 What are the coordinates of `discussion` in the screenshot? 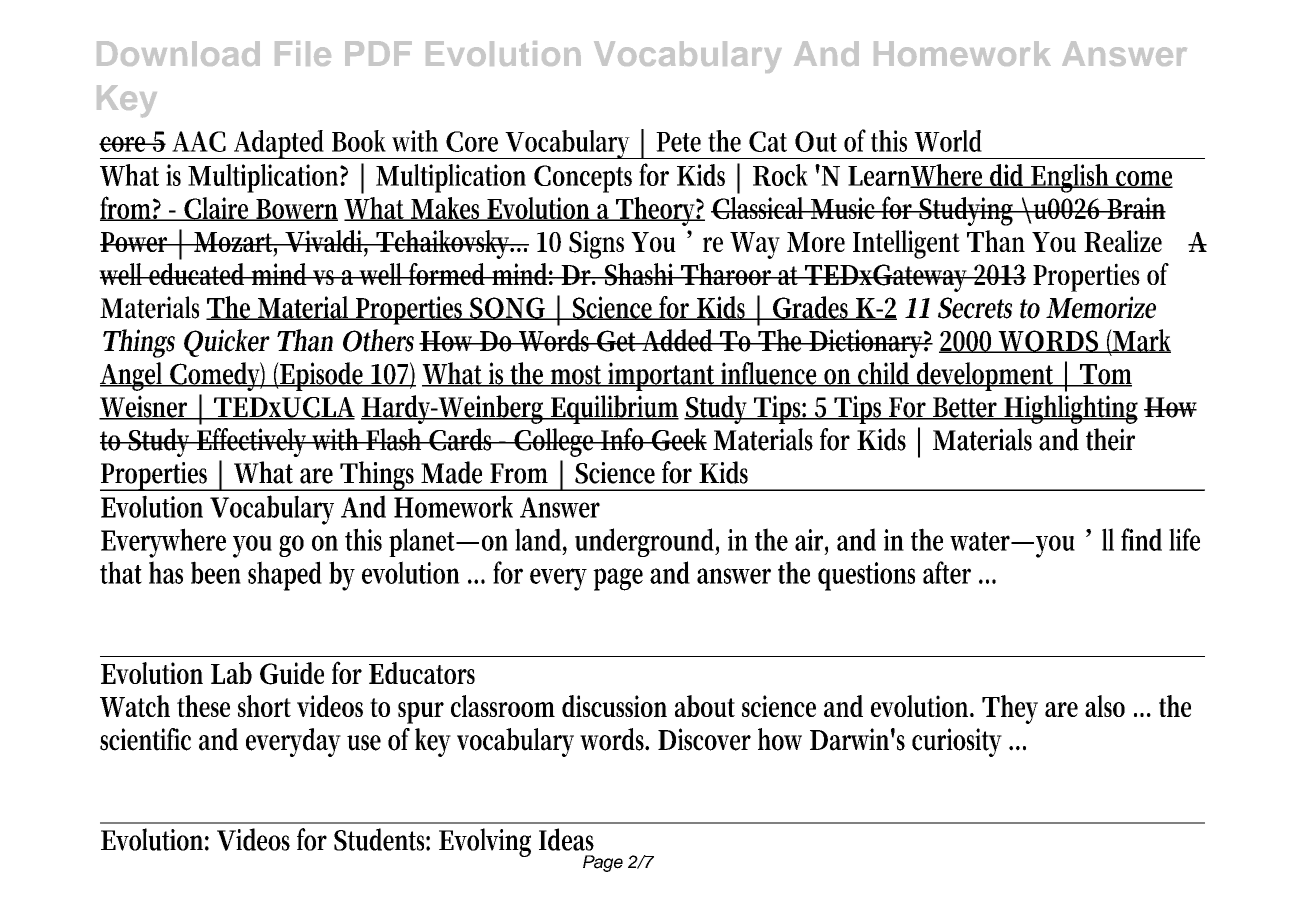 It's located at (614, 706).
